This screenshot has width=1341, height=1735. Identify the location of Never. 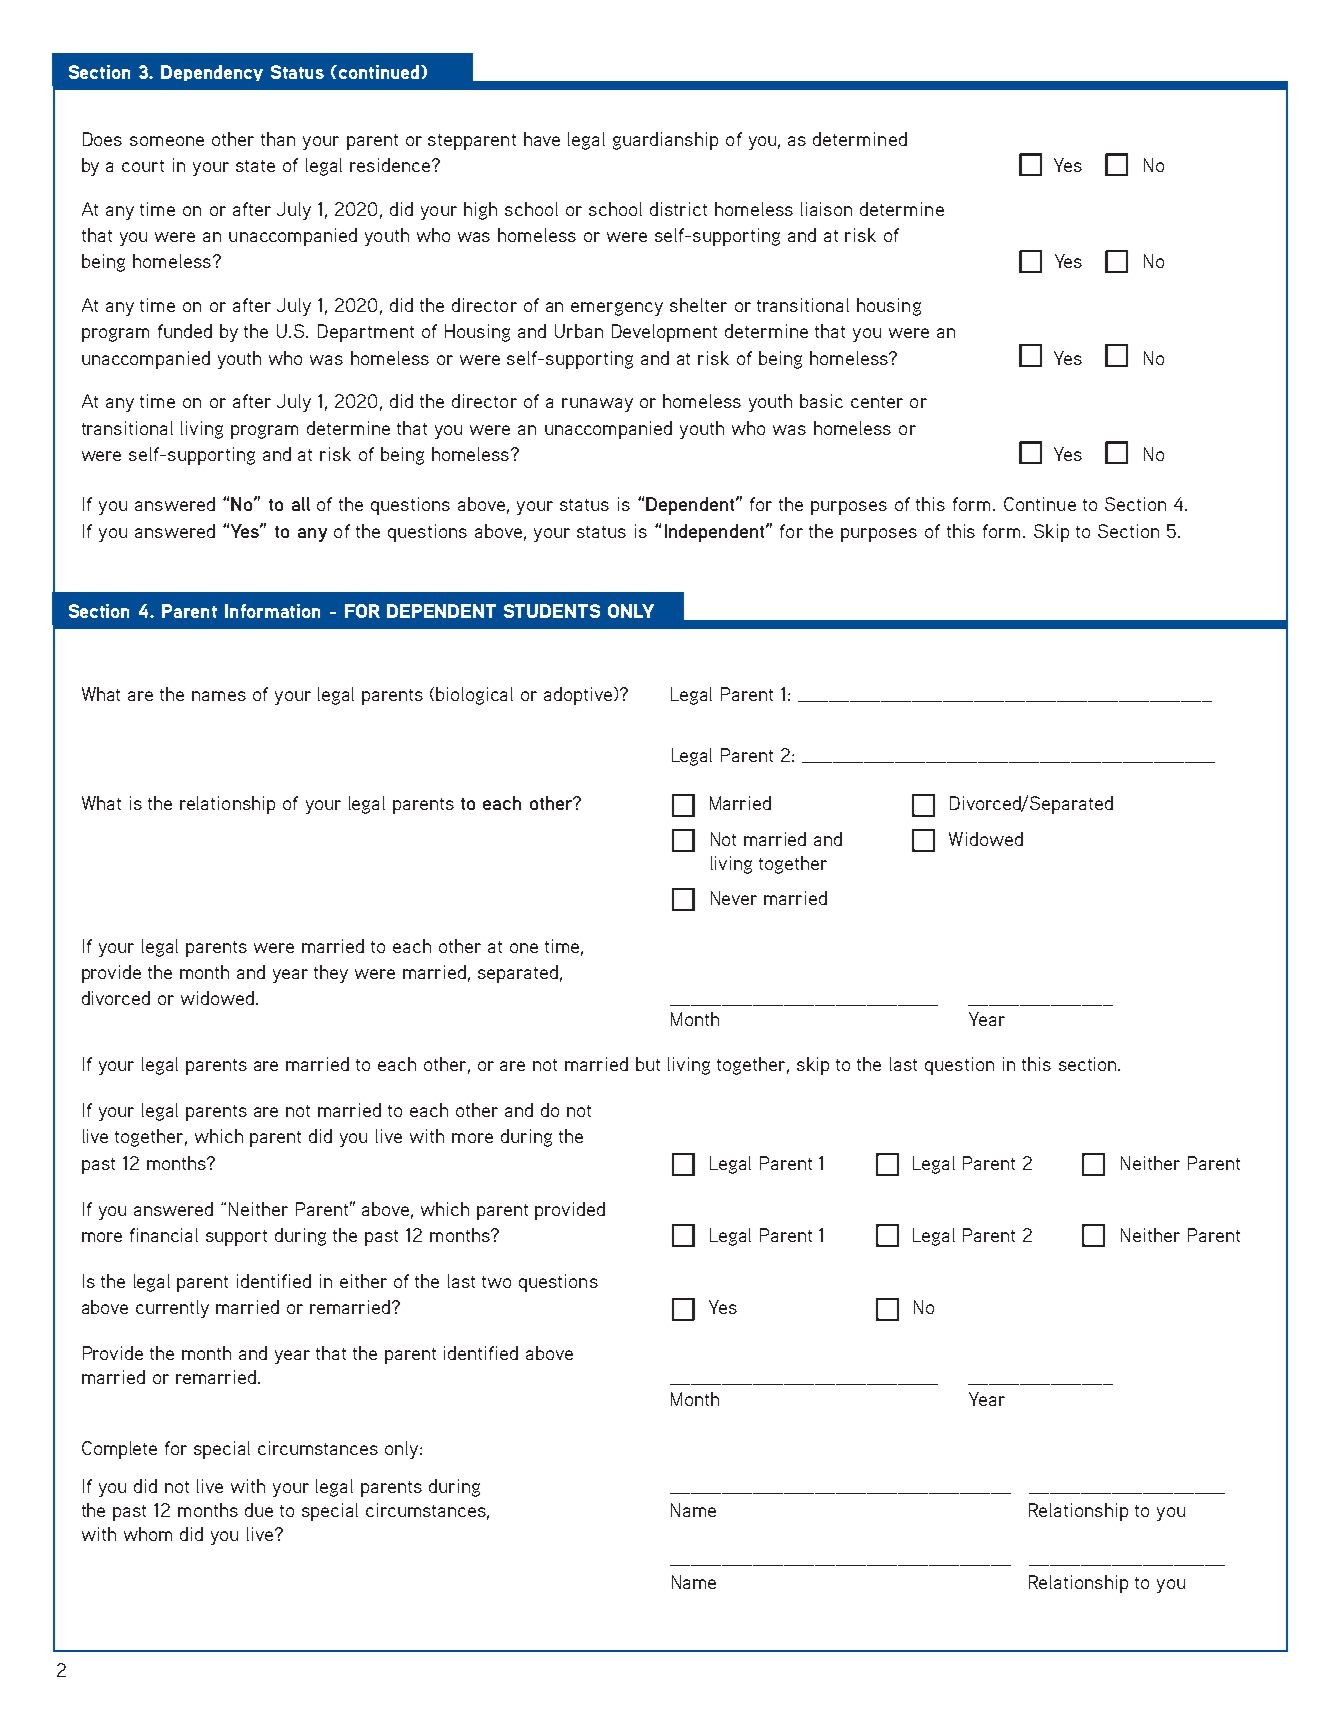
(734, 898).
